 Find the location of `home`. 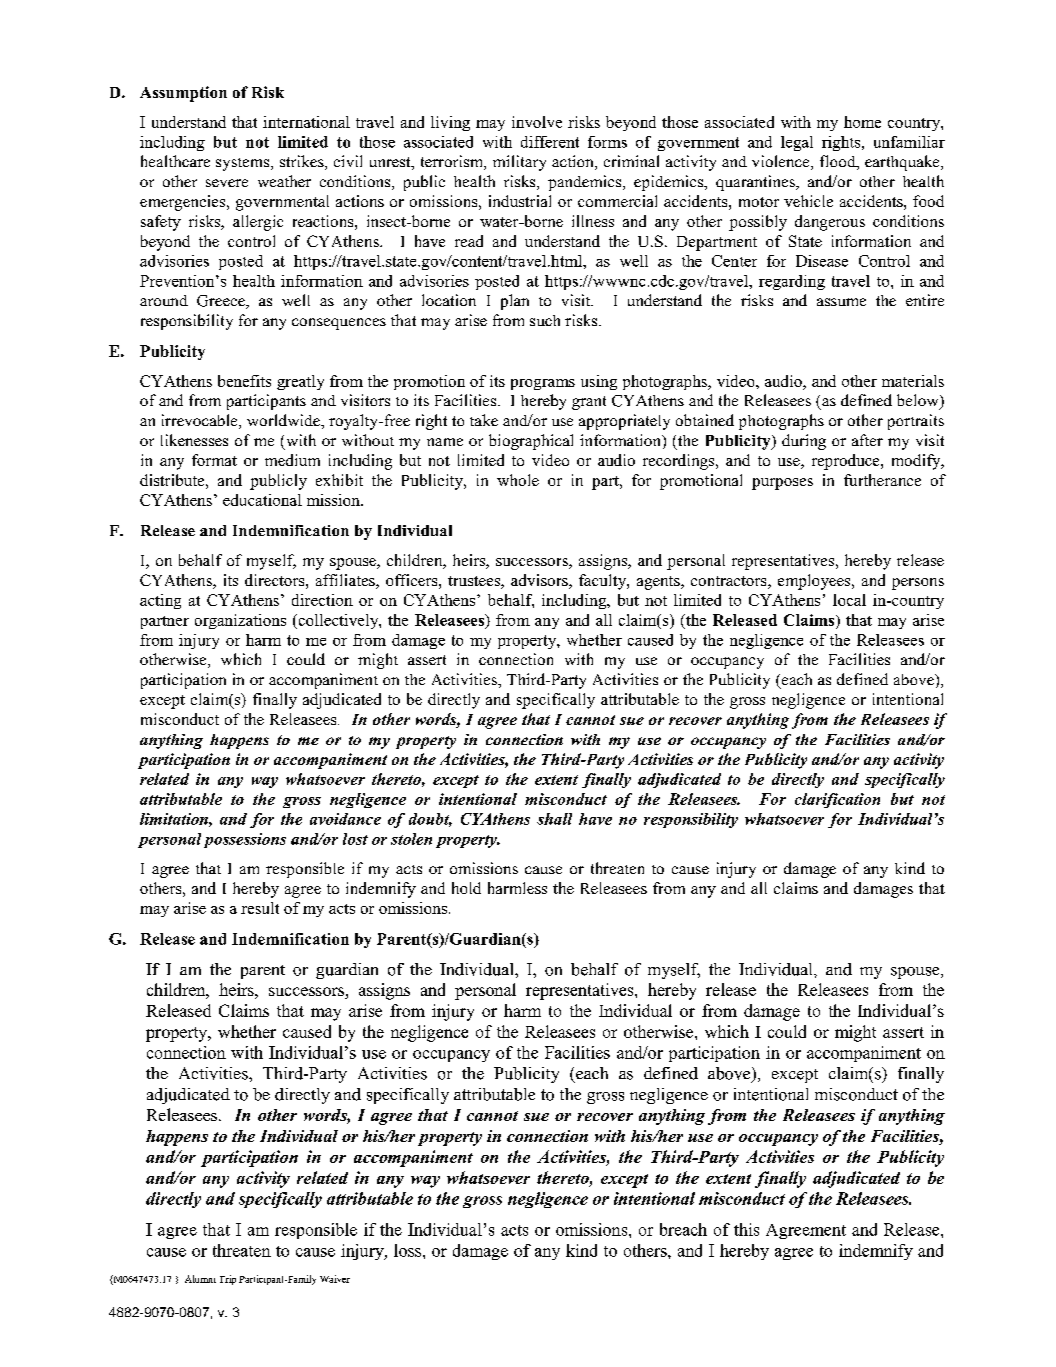

home is located at coordinates (862, 122).
